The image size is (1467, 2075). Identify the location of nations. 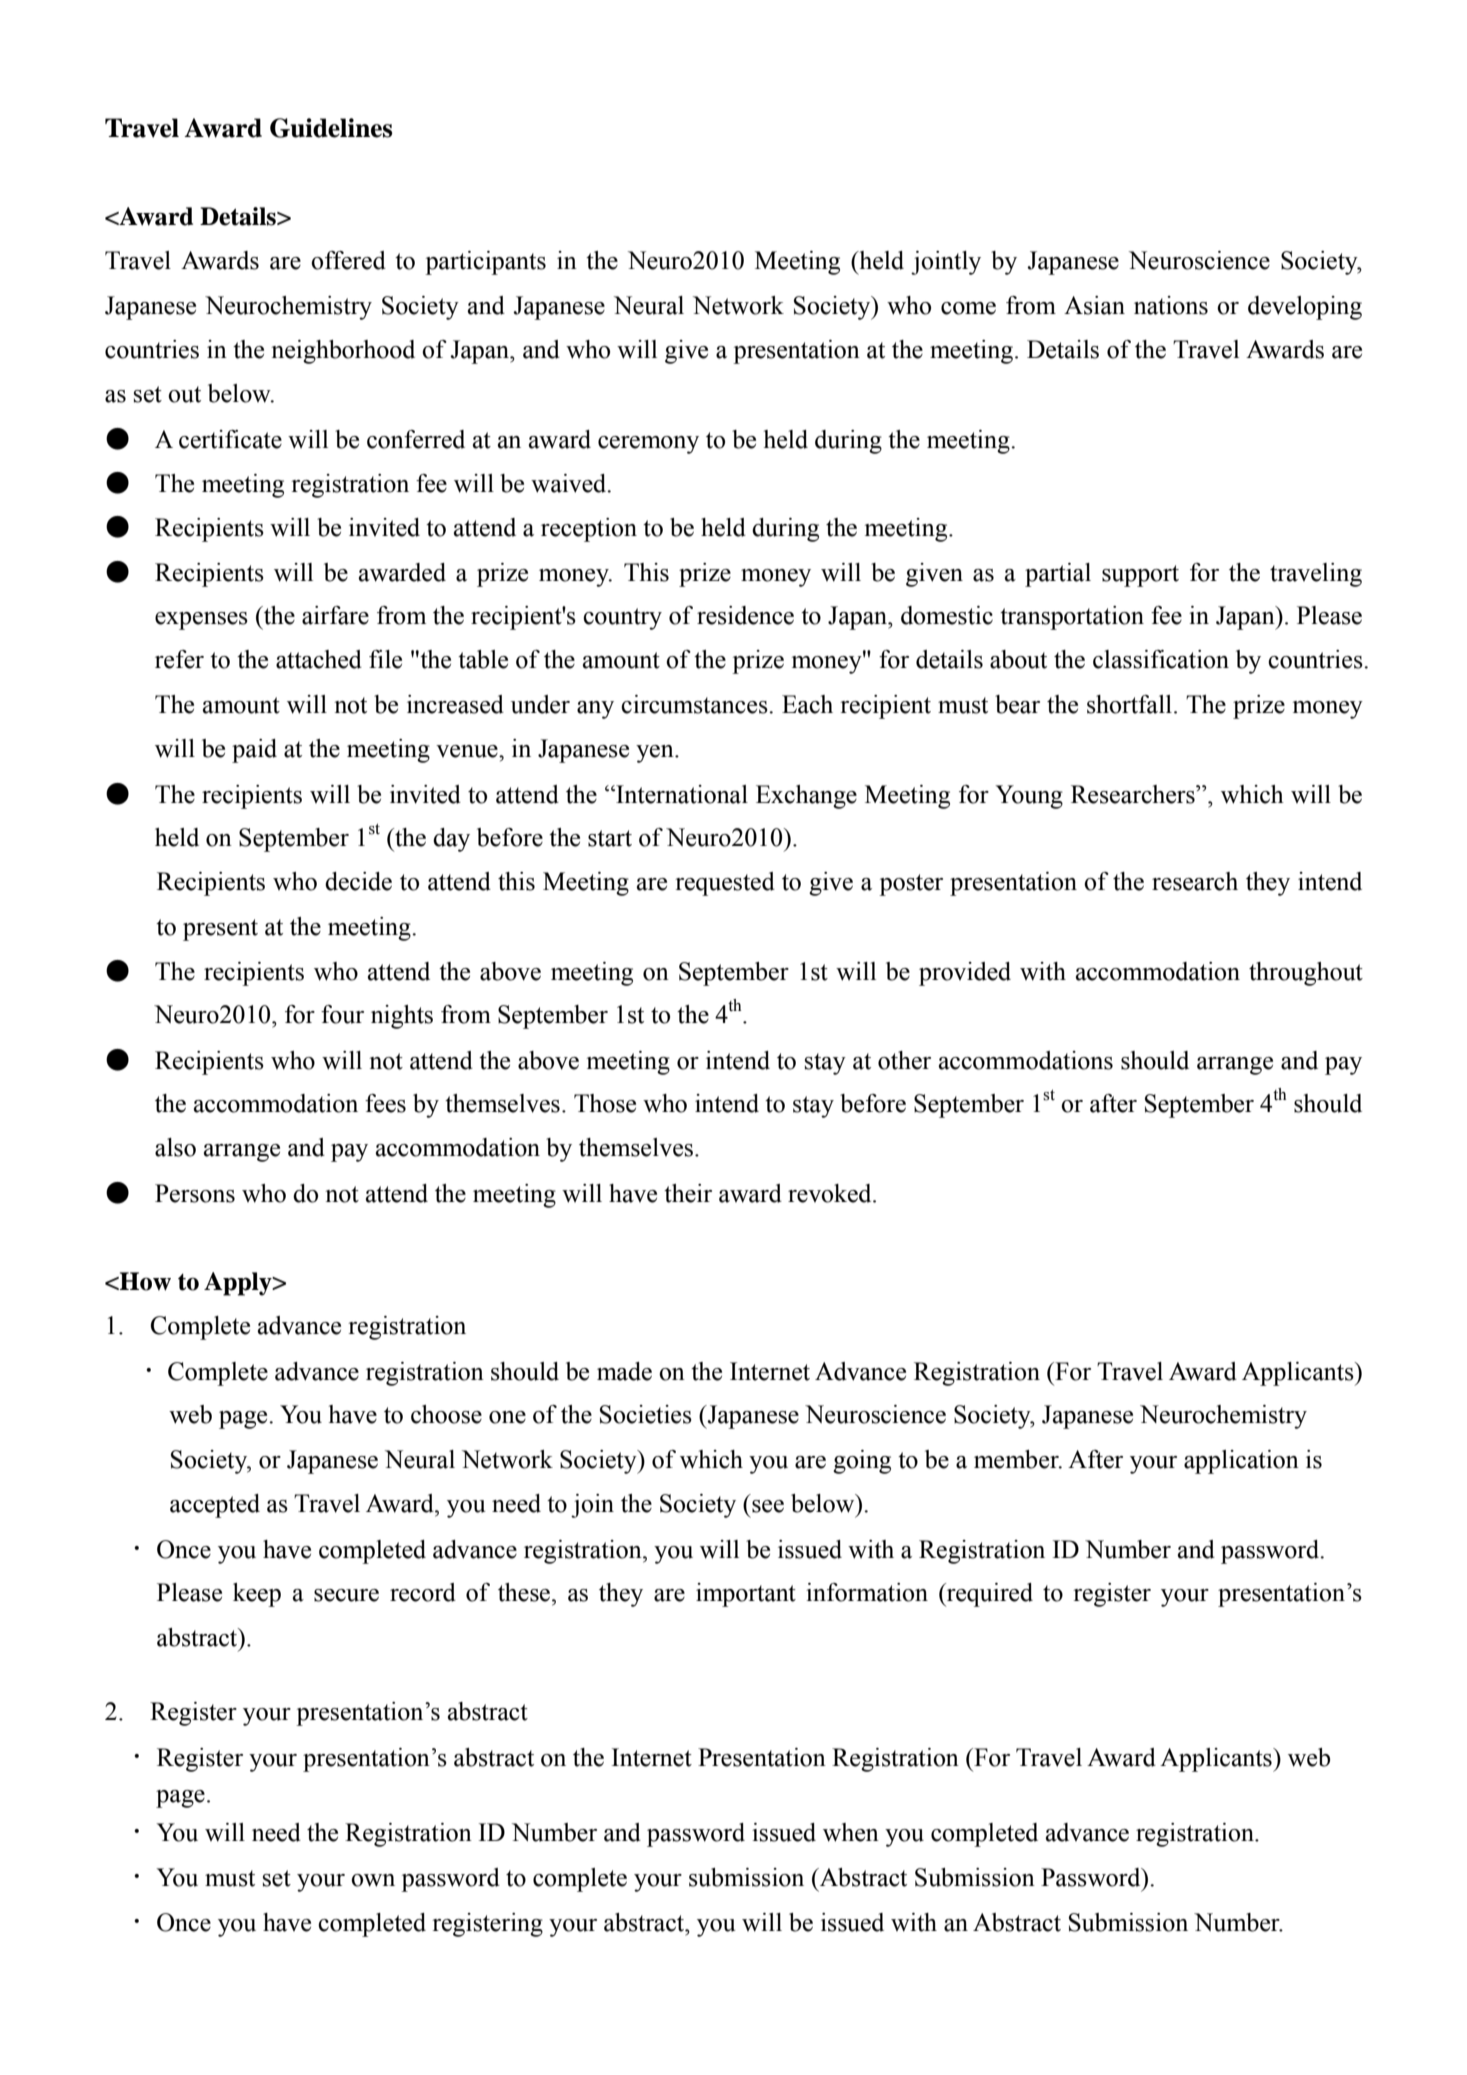
(1171, 305).
